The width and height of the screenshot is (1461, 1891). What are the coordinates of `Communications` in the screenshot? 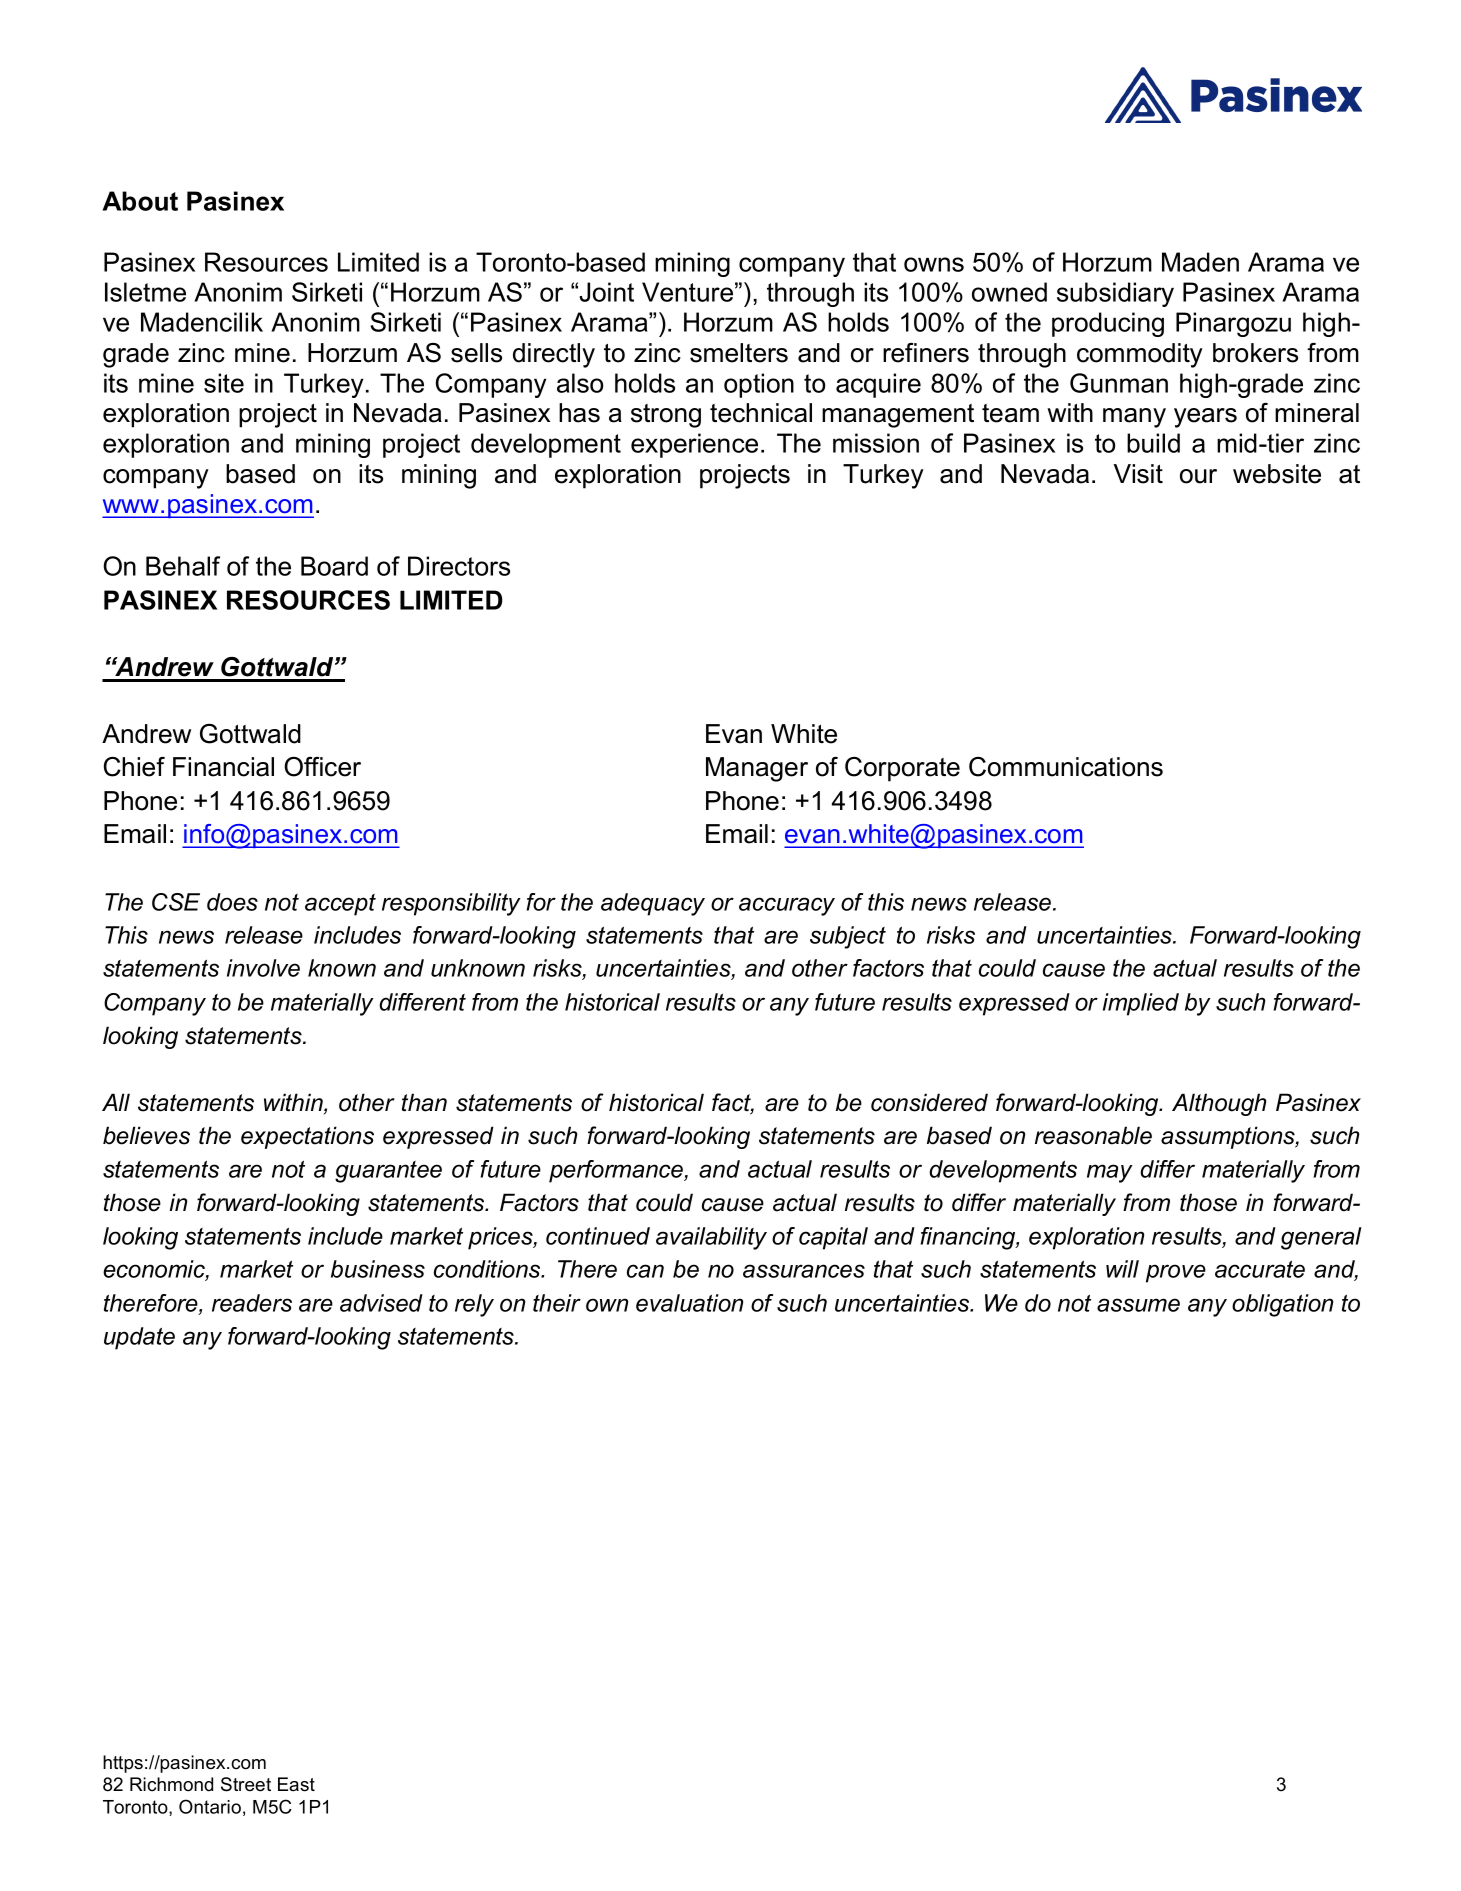 It's located at (1066, 767).
